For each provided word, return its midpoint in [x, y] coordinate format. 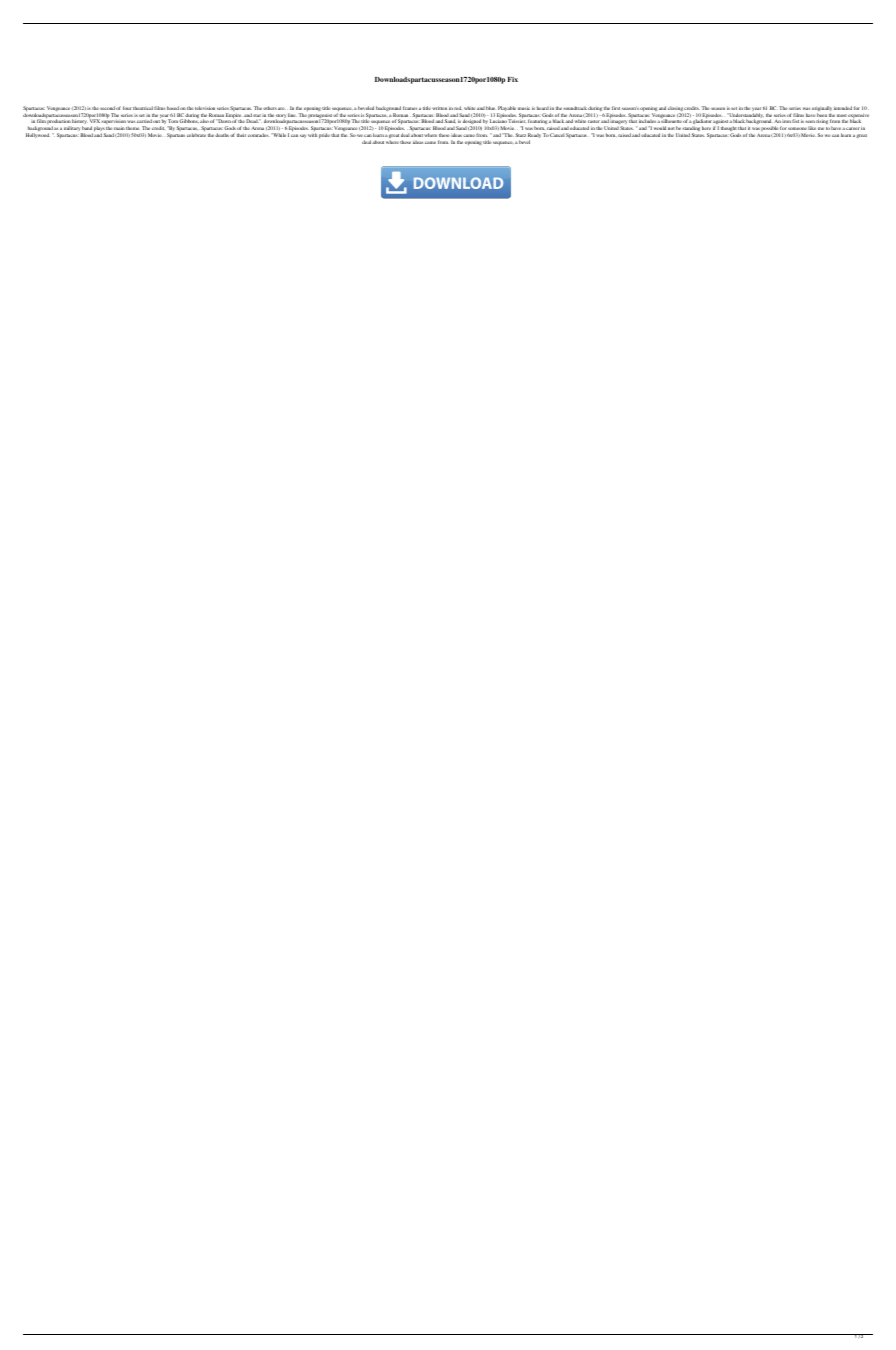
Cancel [557, 135]
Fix [513, 79]
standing [691, 130]
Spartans [176, 135]
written [439, 108]
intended [843, 108]
